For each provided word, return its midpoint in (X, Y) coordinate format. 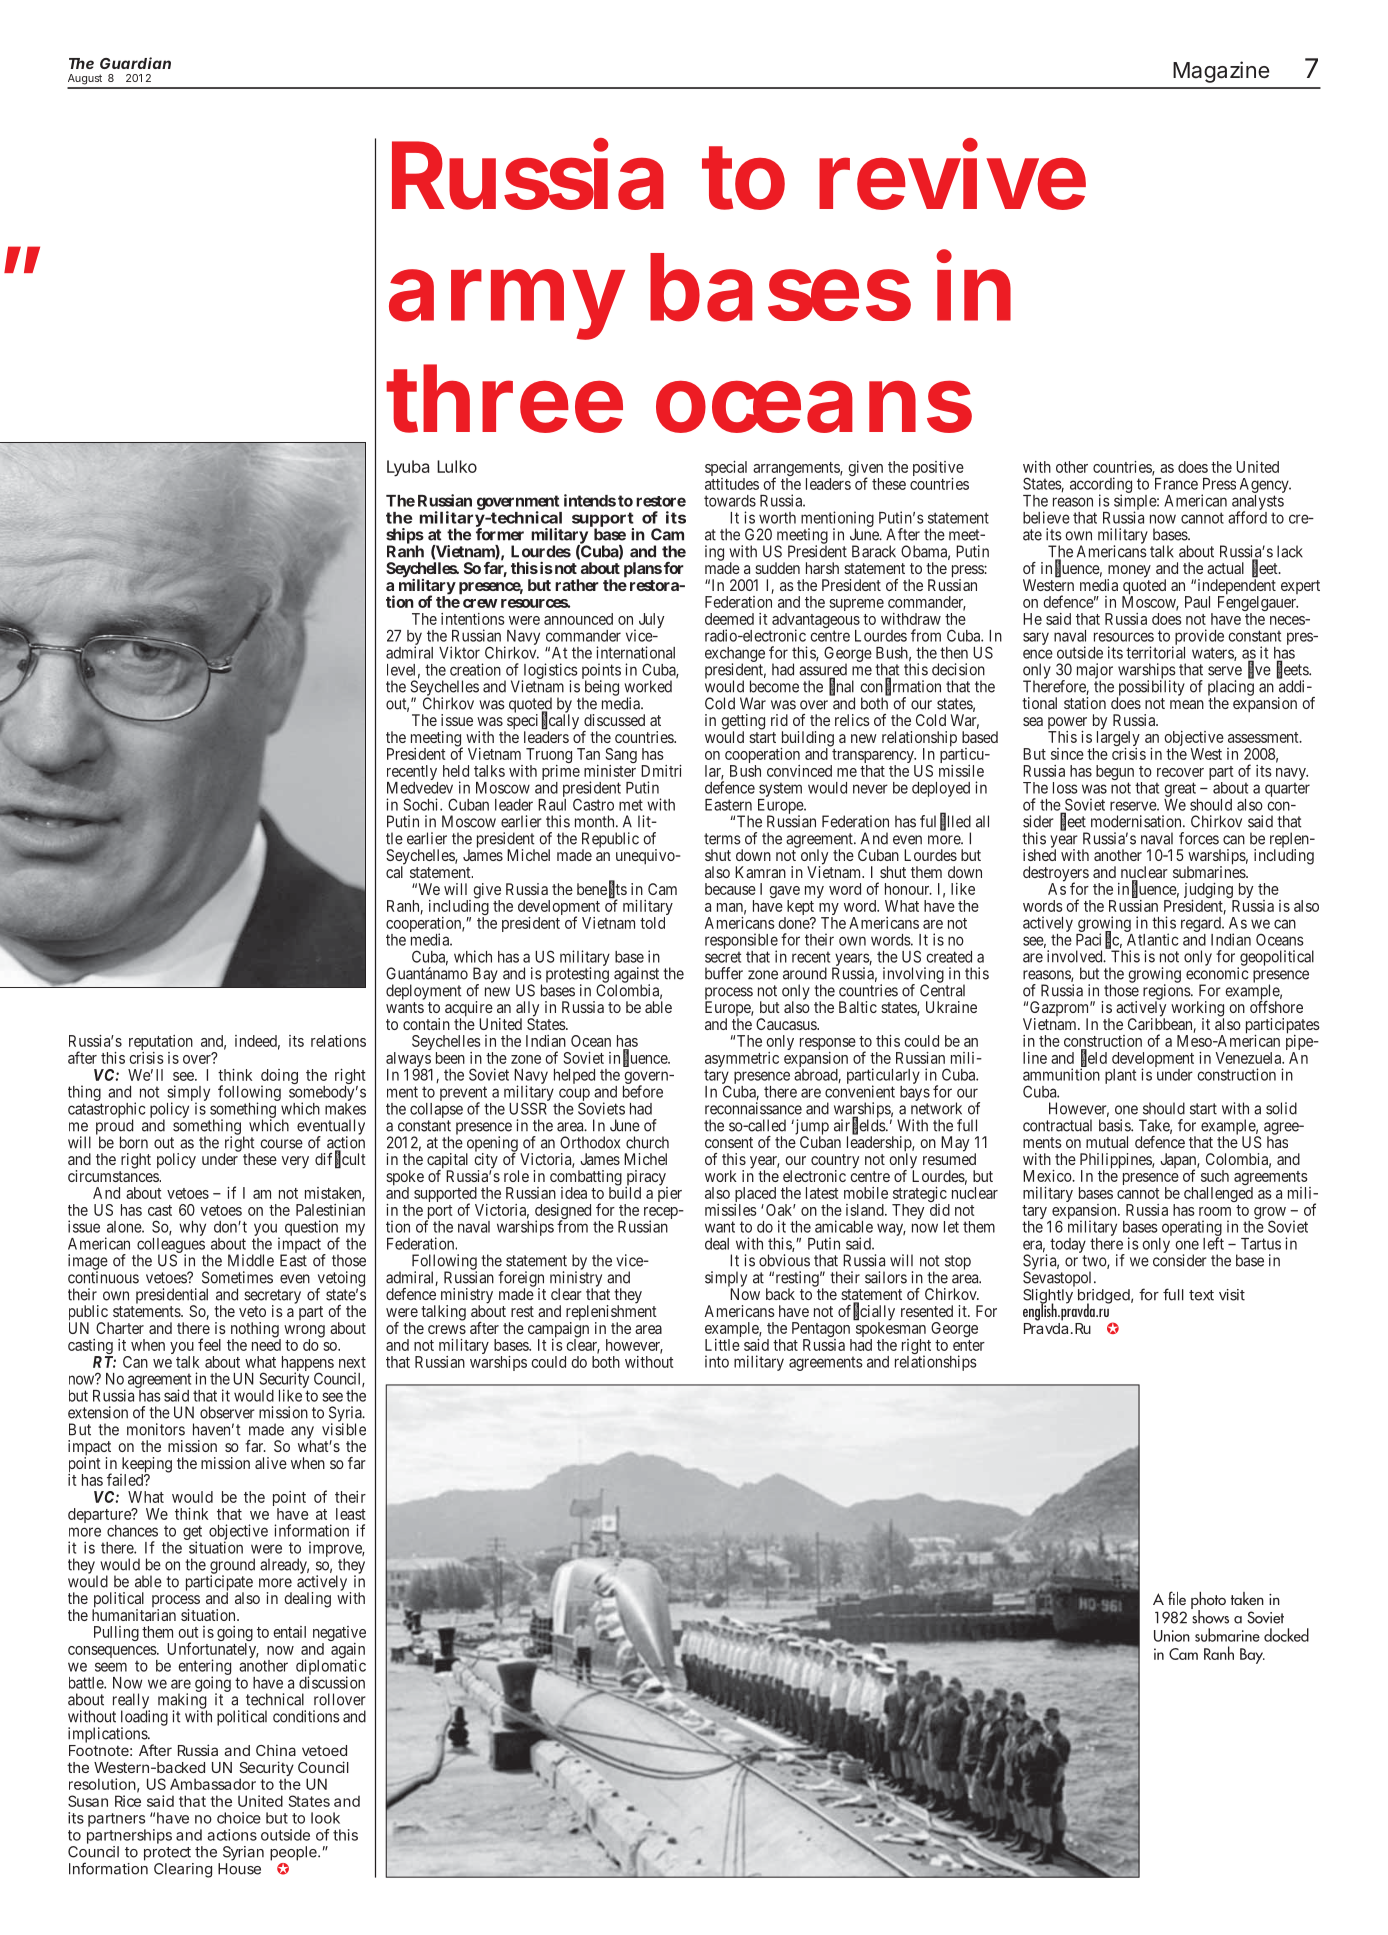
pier (670, 1193)
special (726, 470)
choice (239, 1818)
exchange (735, 655)
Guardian (135, 63)
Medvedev (420, 788)
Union (1172, 1636)
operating (1192, 1229)
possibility (1151, 689)
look (325, 1818)
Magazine (1221, 72)
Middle (251, 1260)
